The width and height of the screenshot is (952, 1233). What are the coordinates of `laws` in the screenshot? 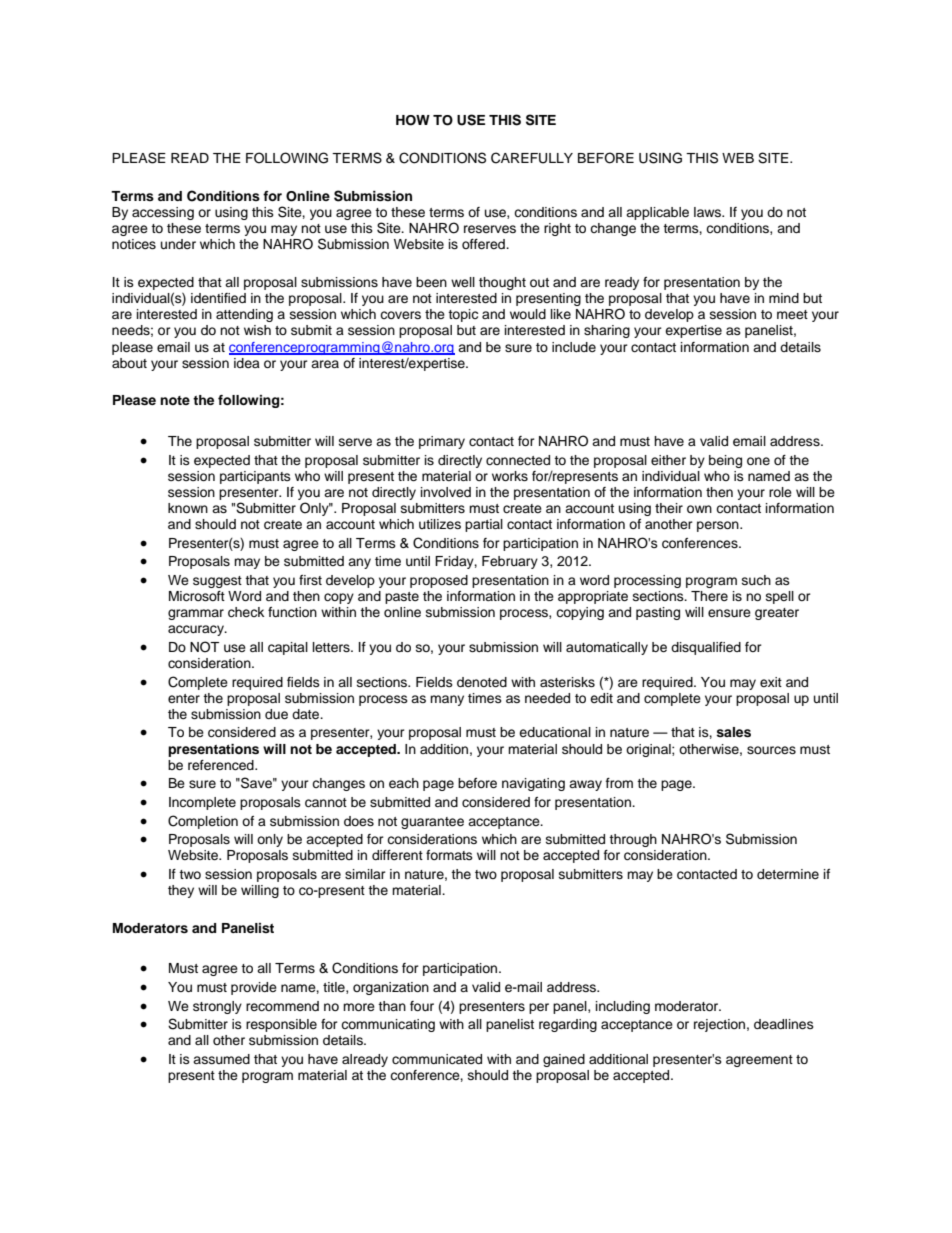 It's located at (708, 212).
